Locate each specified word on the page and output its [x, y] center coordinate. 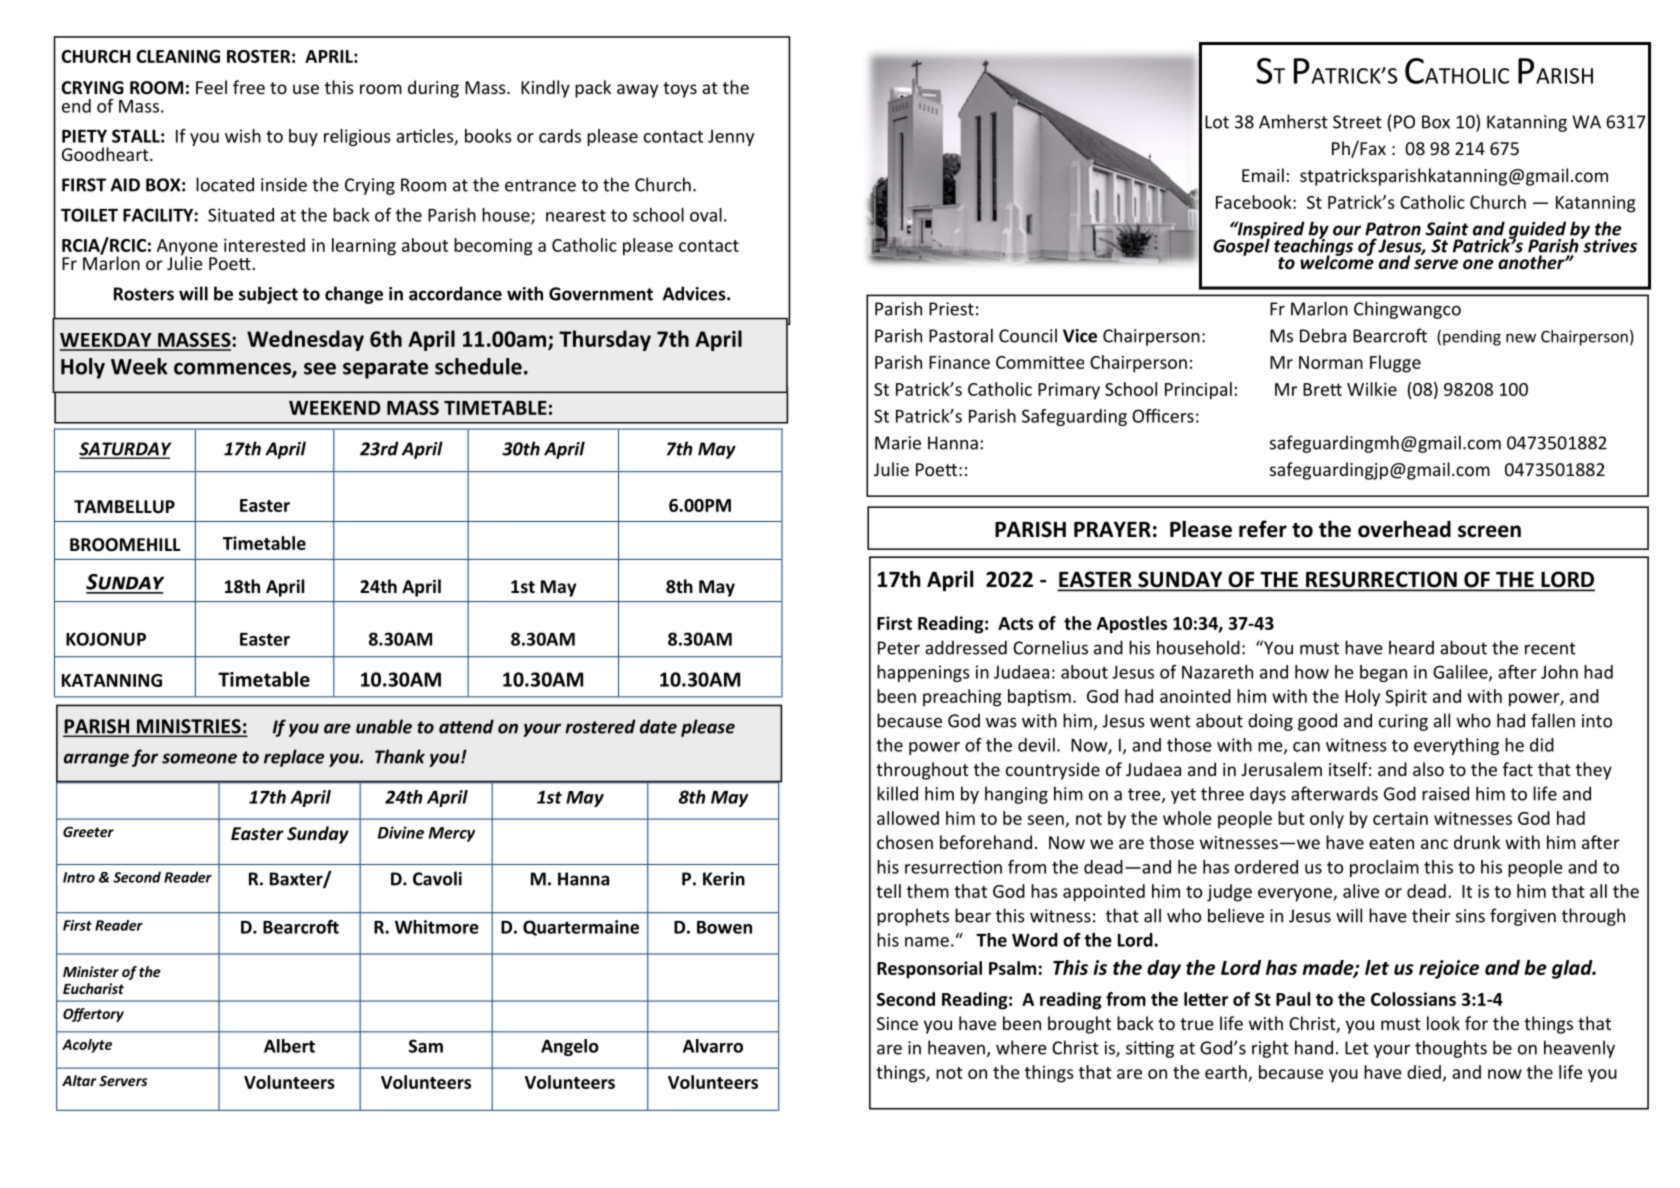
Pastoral [961, 335]
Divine [401, 832]
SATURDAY [125, 450]
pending [1472, 338]
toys [680, 90]
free [249, 87]
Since [897, 1023]
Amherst [1293, 121]
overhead [1404, 529]
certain [1400, 818]
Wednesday [305, 340]
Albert [289, 1046]
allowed [908, 818]
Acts [1015, 623]
